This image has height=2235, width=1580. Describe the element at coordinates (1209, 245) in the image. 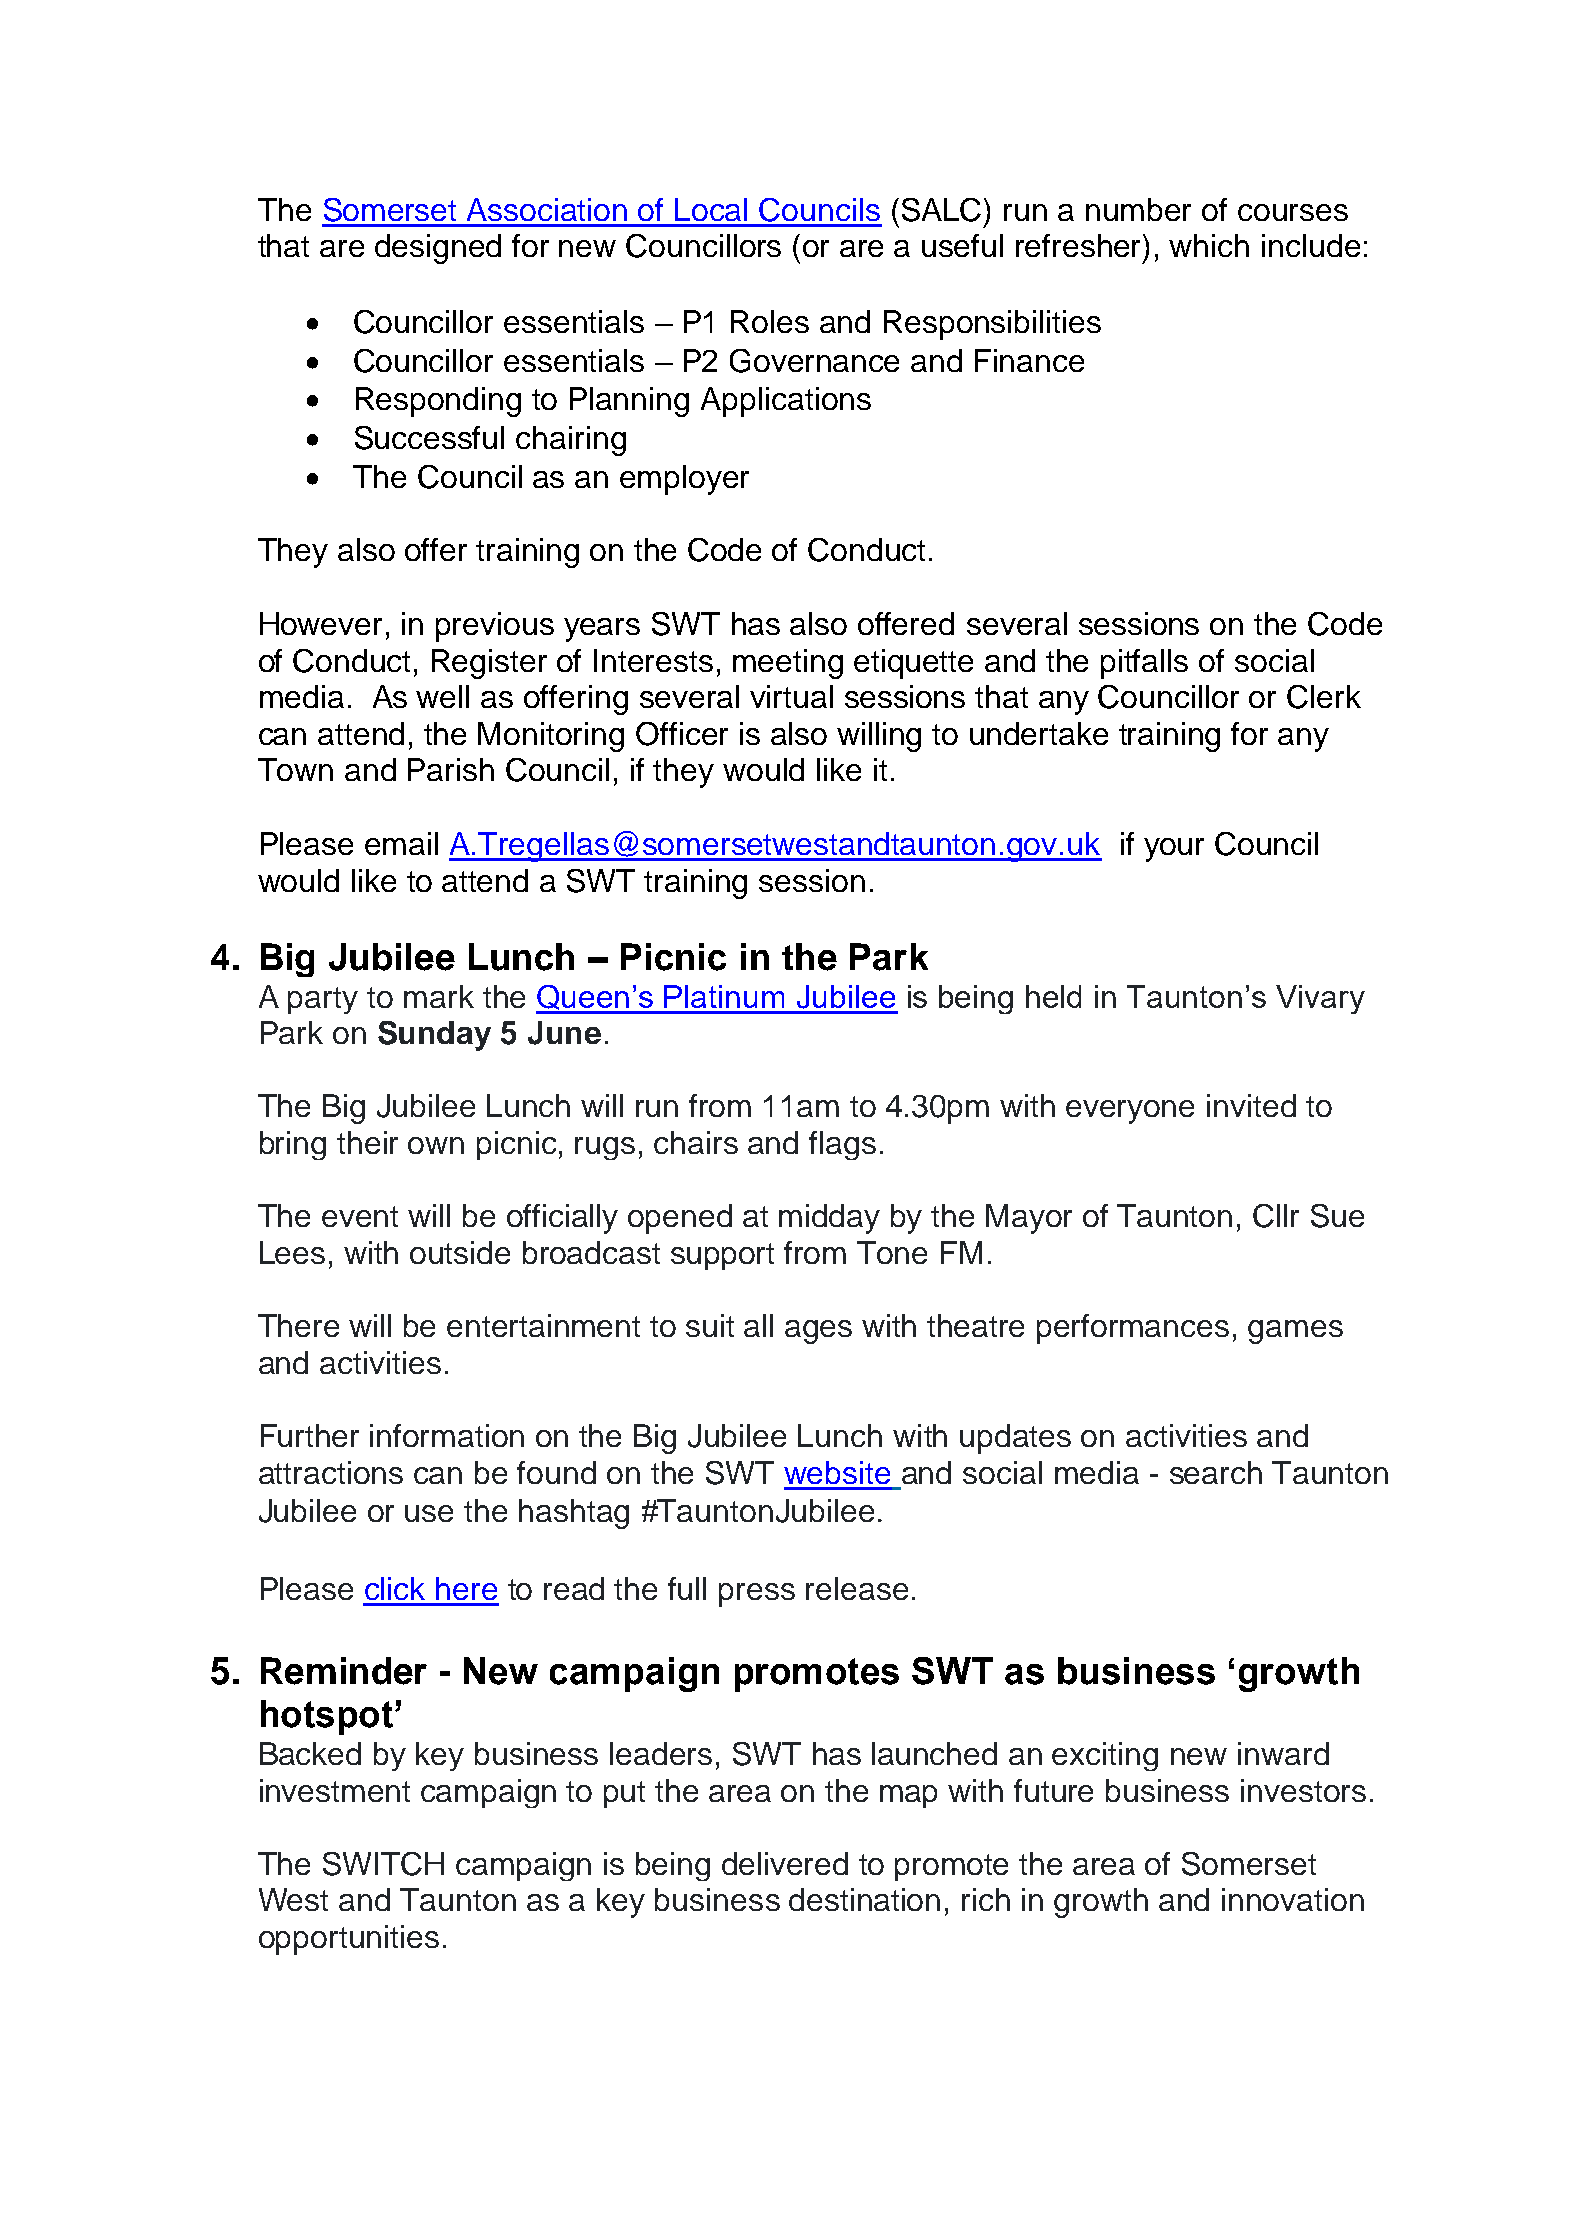

I see `which` at that location.
